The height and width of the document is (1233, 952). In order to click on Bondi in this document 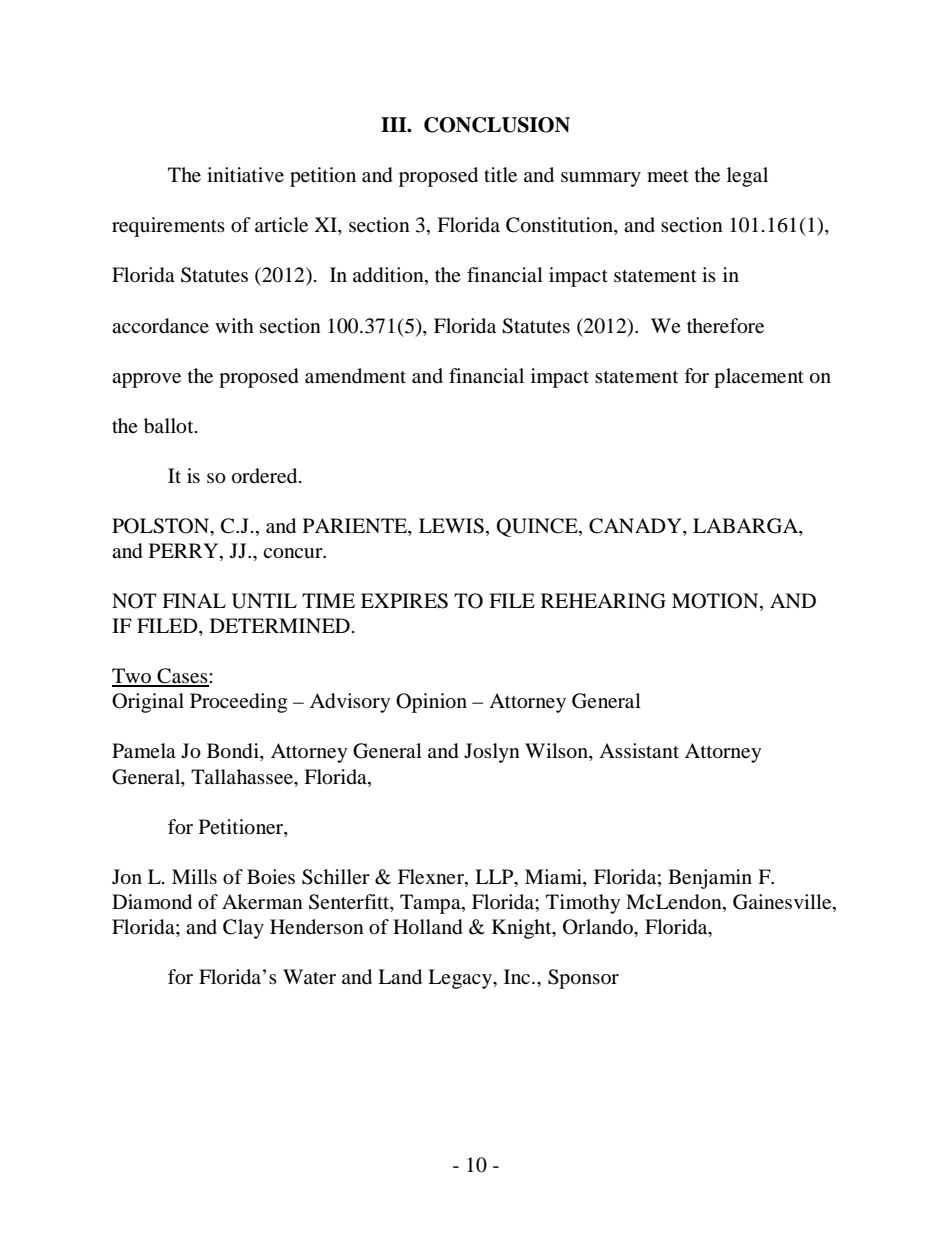, I will do `click(234, 752)`.
